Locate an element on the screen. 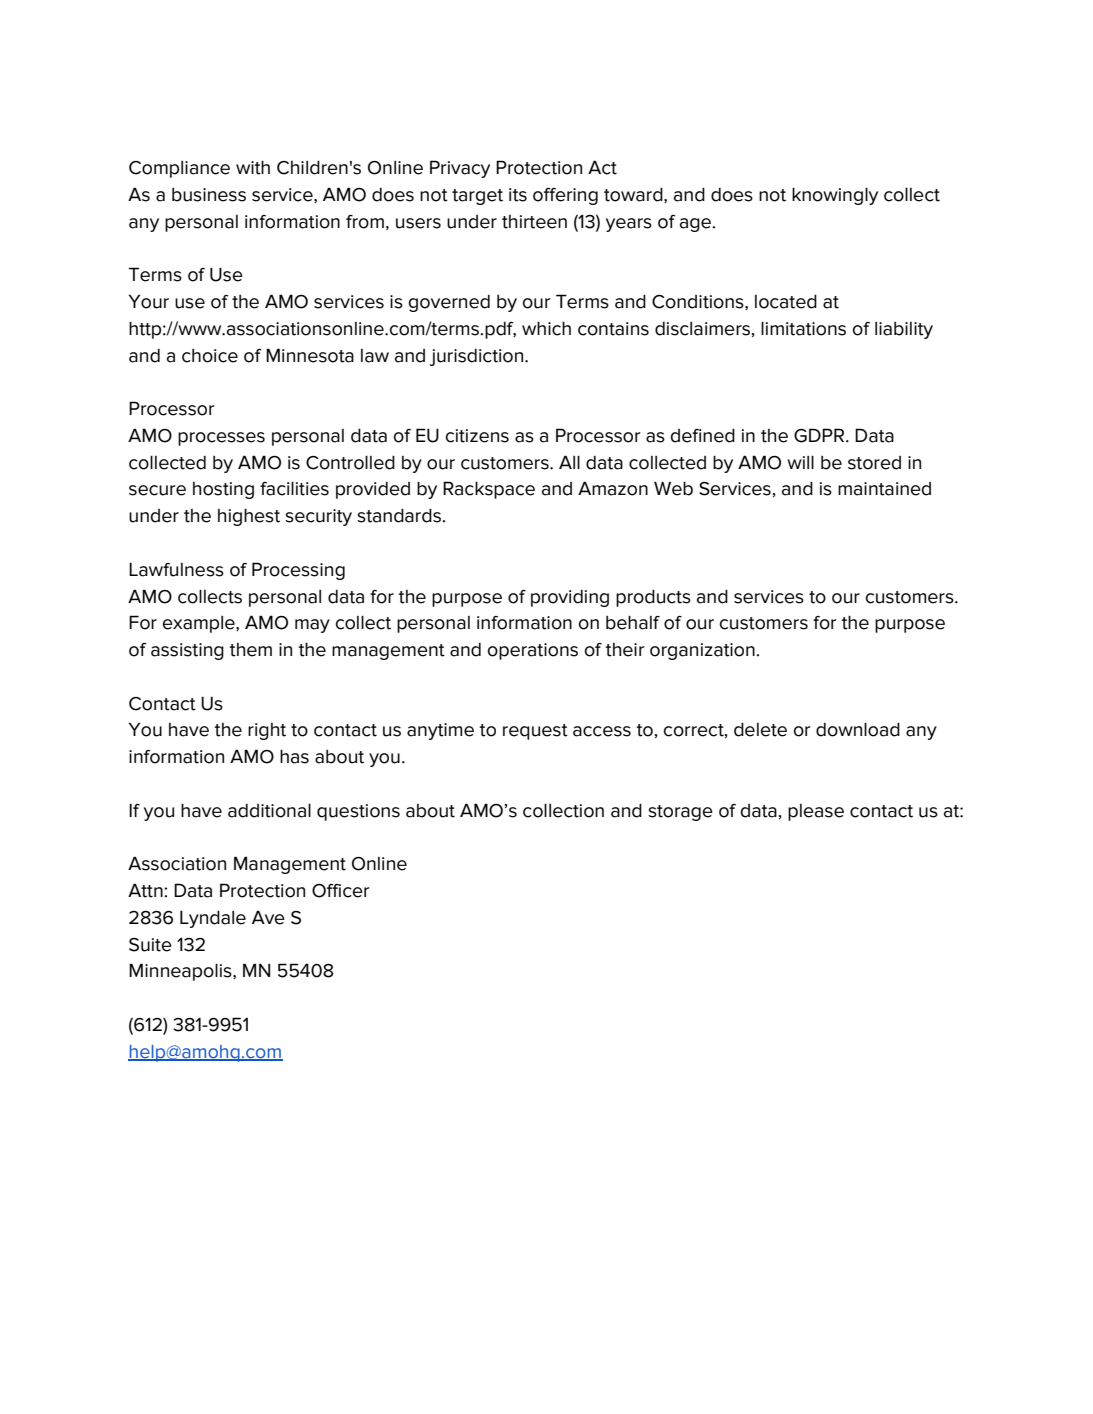 This screenshot has height=1414, width=1093. citizens is located at coordinates (477, 436).
